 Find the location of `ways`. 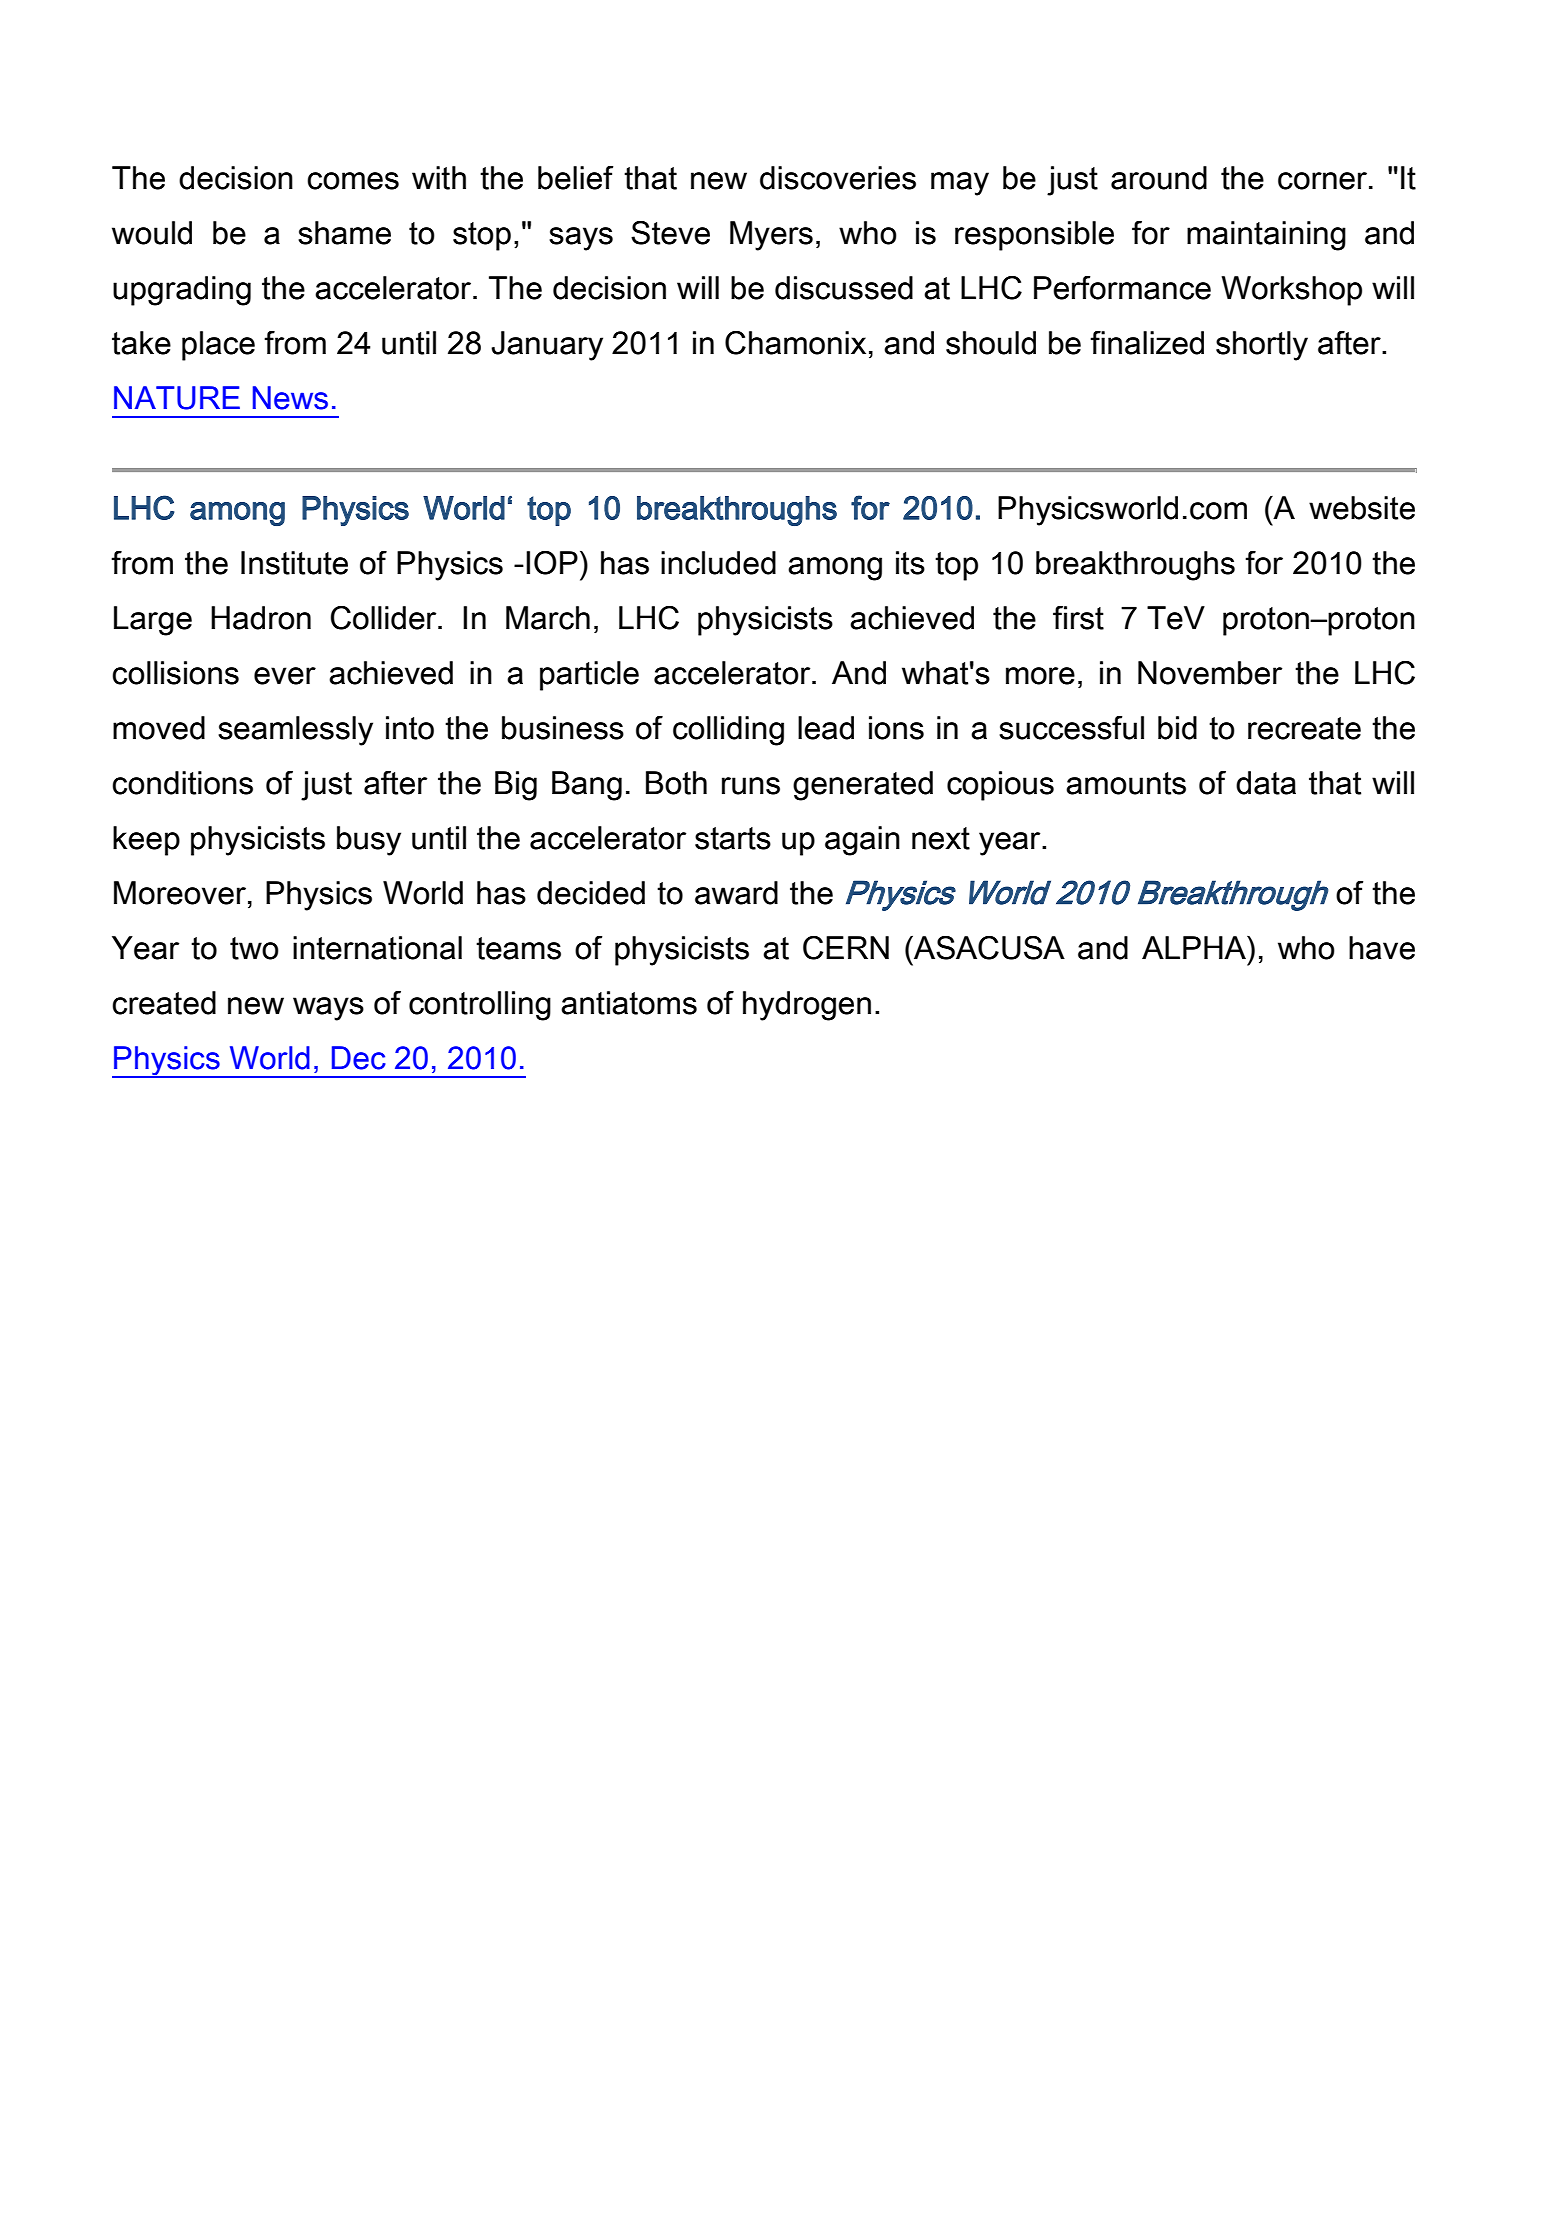

ways is located at coordinates (328, 1009).
